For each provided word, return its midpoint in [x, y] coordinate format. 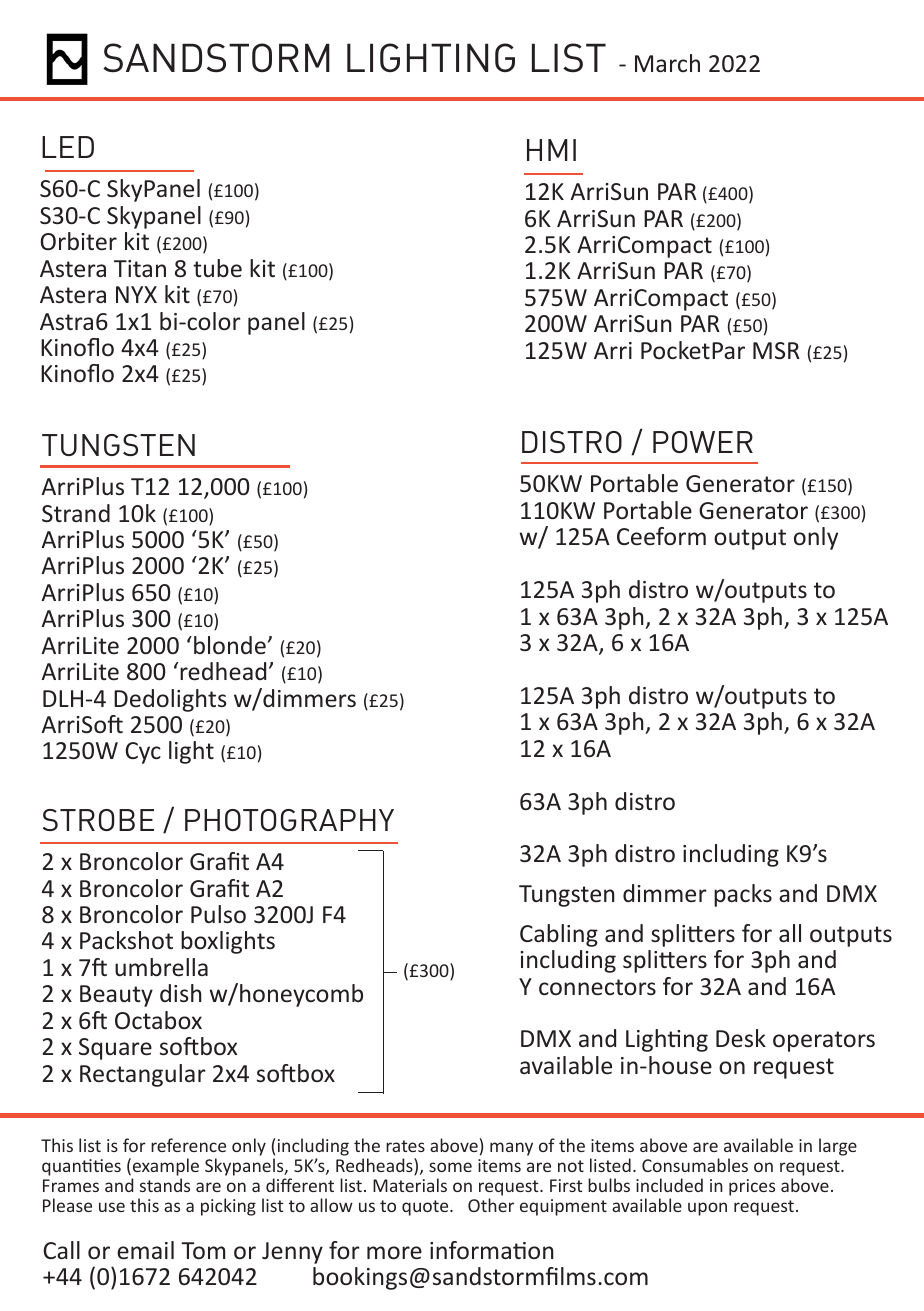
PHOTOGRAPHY [289, 820]
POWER [703, 442]
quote [426, 1208]
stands [165, 1185]
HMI [551, 150]
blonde [230, 645]
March [667, 63]
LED [68, 147]
